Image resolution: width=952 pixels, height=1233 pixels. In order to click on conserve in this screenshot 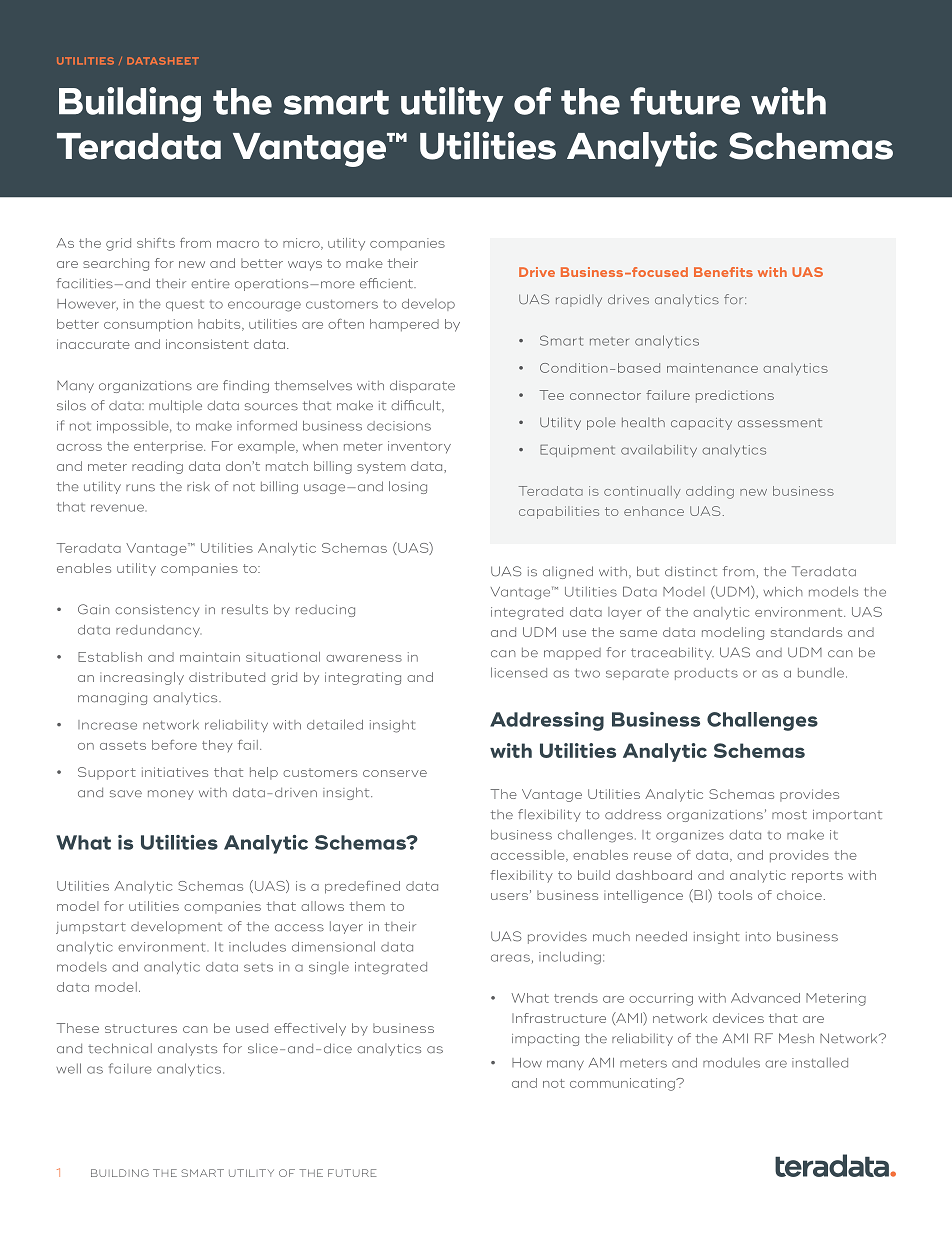, I will do `click(395, 773)`.
